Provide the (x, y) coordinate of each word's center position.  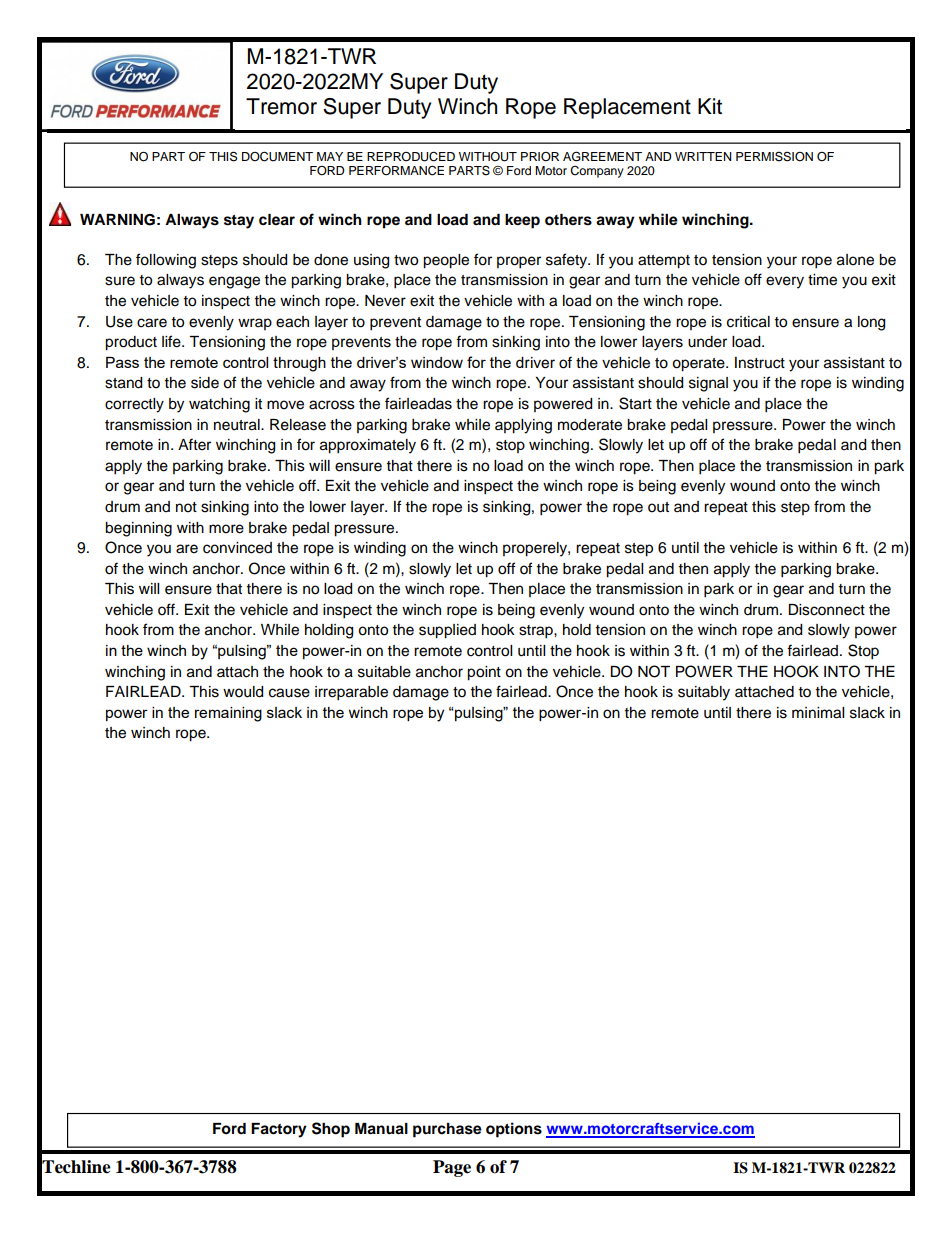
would (243, 692)
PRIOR (540, 157)
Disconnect (826, 610)
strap (537, 632)
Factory (279, 1130)
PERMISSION (774, 156)
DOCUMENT (277, 156)
